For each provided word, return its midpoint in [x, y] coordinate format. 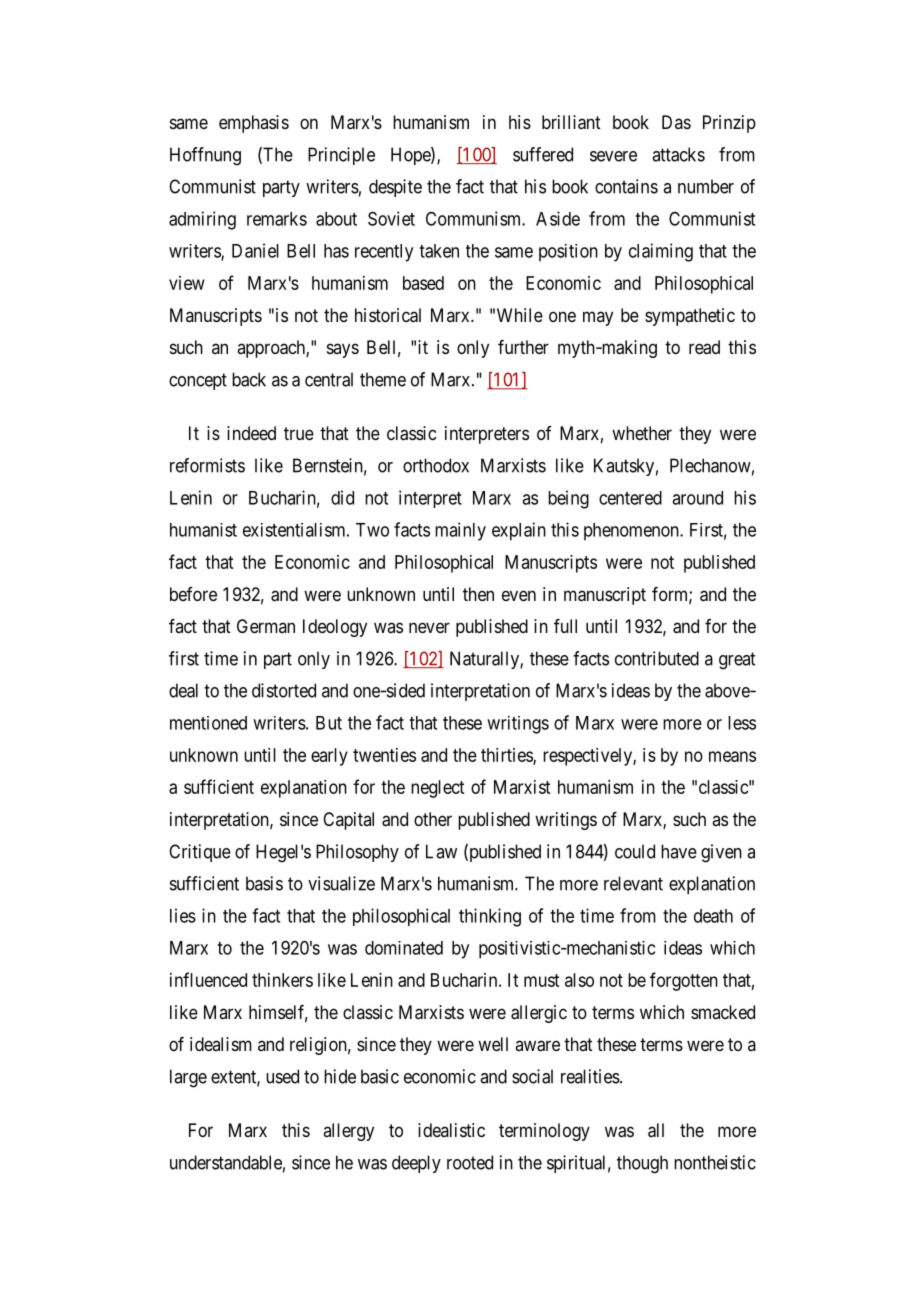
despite [395, 188]
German [266, 626]
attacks [678, 154]
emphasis [254, 124]
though [642, 1164]
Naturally [485, 660]
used [282, 1076]
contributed [657, 658]
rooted [470, 1162]
